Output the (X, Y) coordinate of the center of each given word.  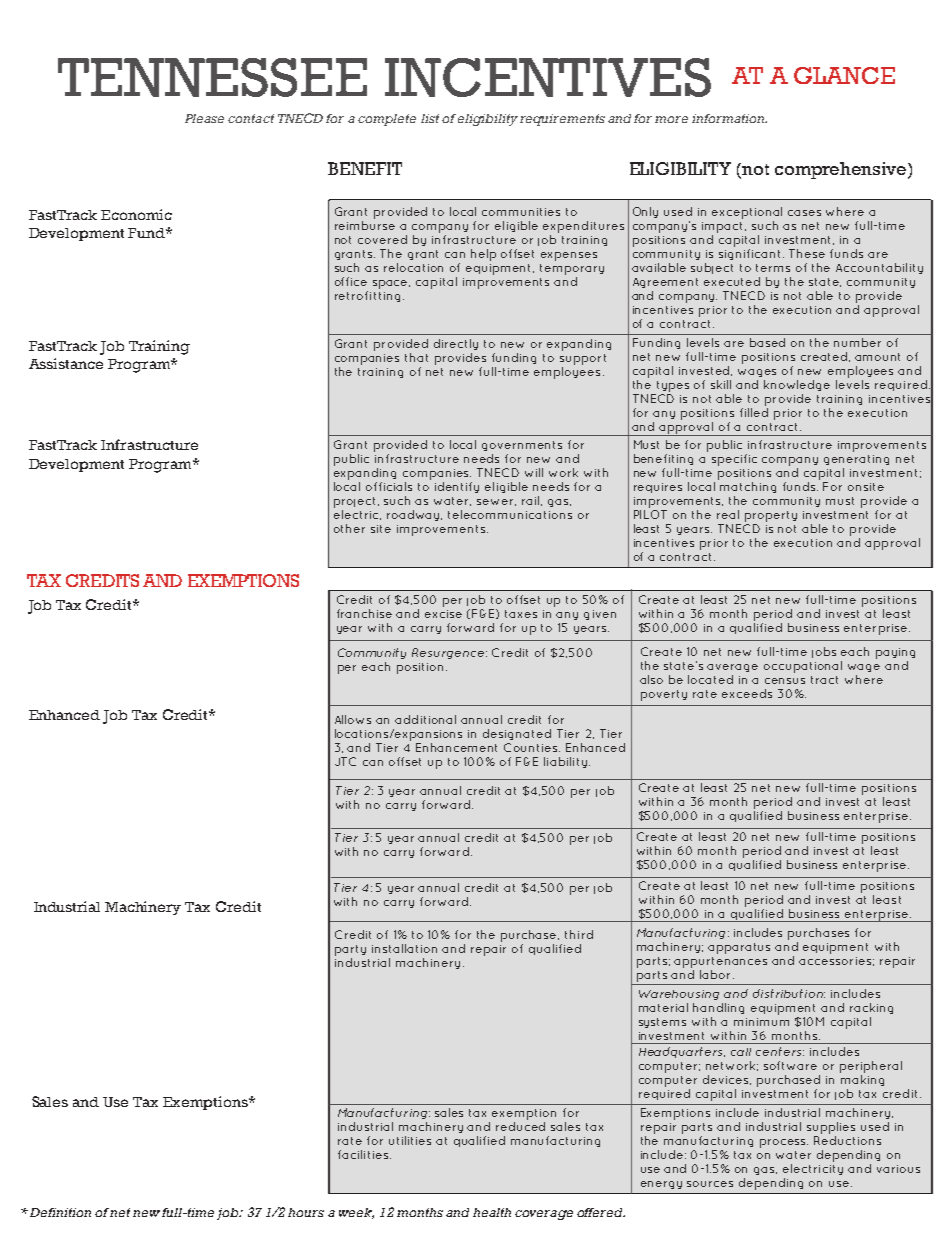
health (492, 1212)
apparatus (739, 948)
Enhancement (456, 747)
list (430, 118)
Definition (60, 1212)
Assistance (66, 363)
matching (748, 487)
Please (204, 118)
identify (457, 487)
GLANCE (844, 75)
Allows (353, 719)
